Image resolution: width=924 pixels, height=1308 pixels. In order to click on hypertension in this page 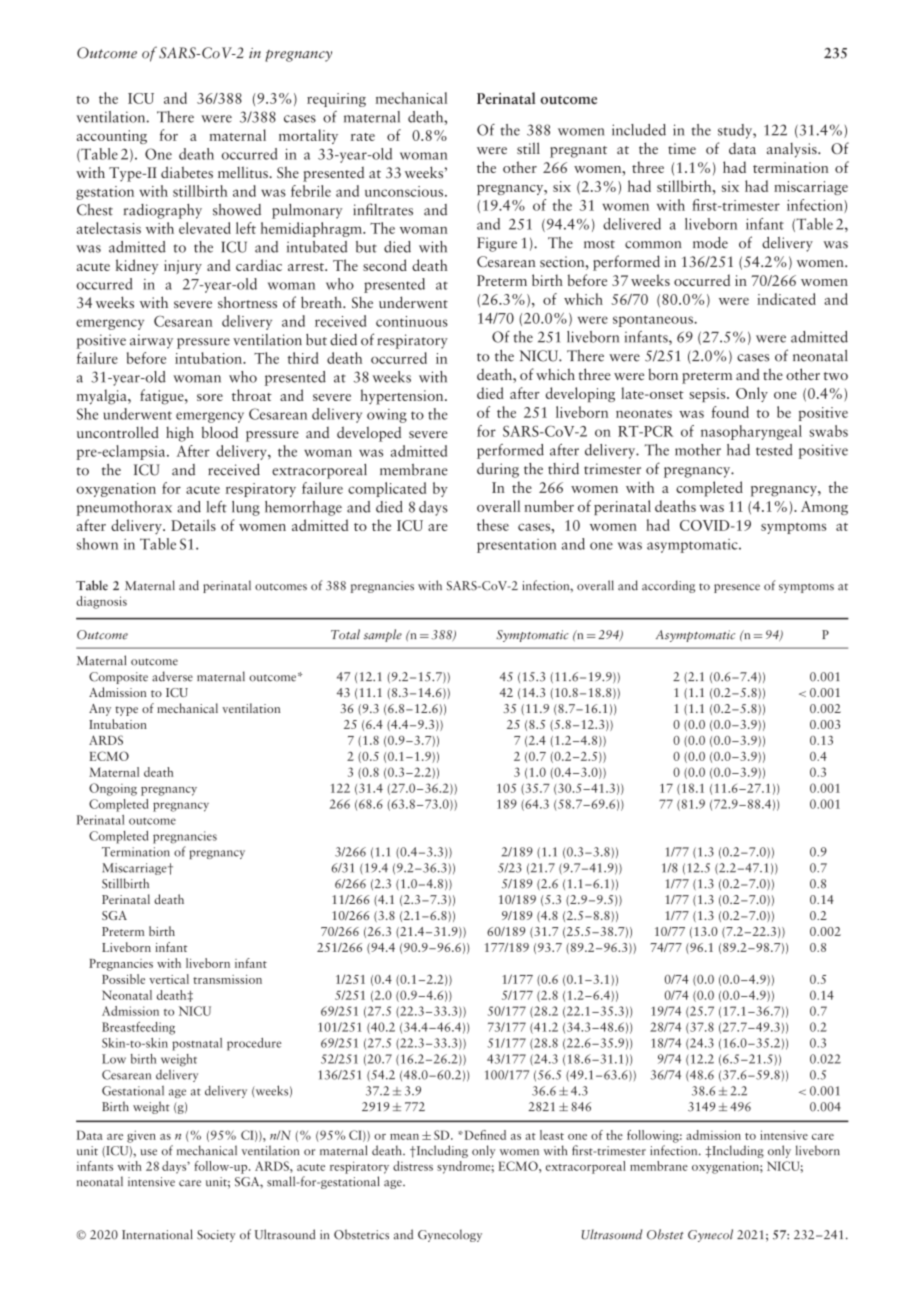, I will do `click(403, 397)`.
